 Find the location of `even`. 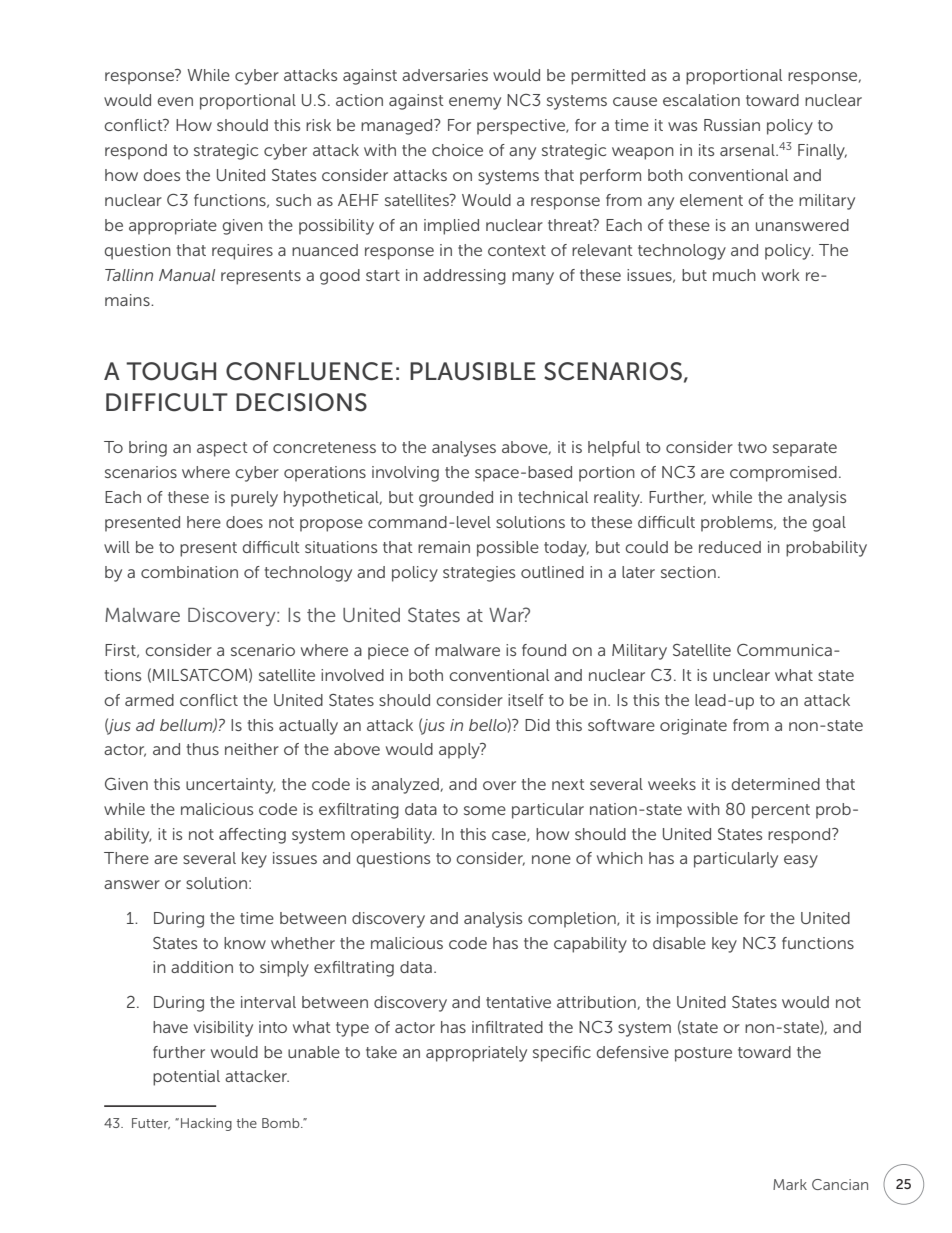

even is located at coordinates (175, 101).
